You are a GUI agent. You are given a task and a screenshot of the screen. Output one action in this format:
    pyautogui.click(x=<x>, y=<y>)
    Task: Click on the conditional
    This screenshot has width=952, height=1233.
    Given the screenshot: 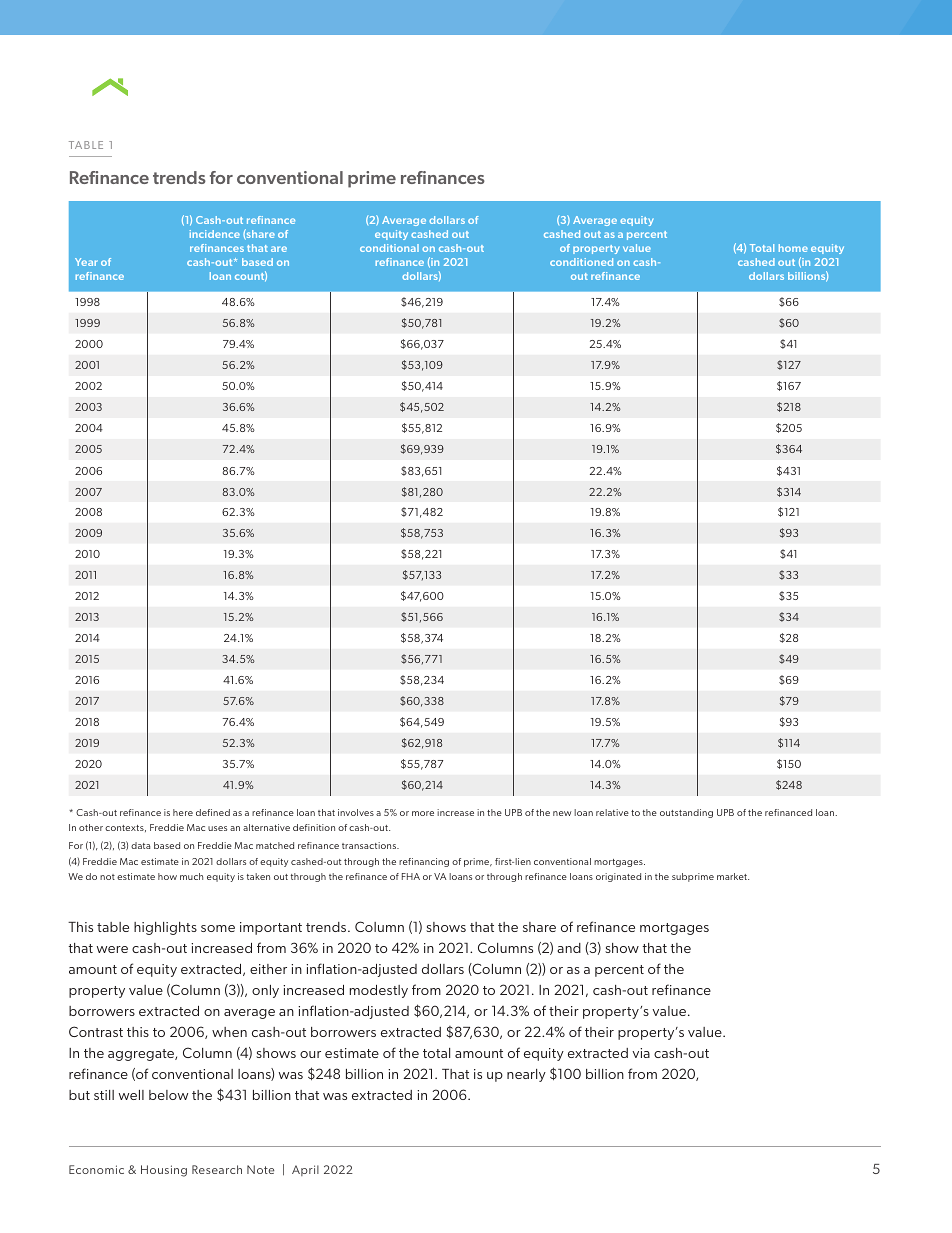 What is the action you would take?
    pyautogui.click(x=389, y=248)
